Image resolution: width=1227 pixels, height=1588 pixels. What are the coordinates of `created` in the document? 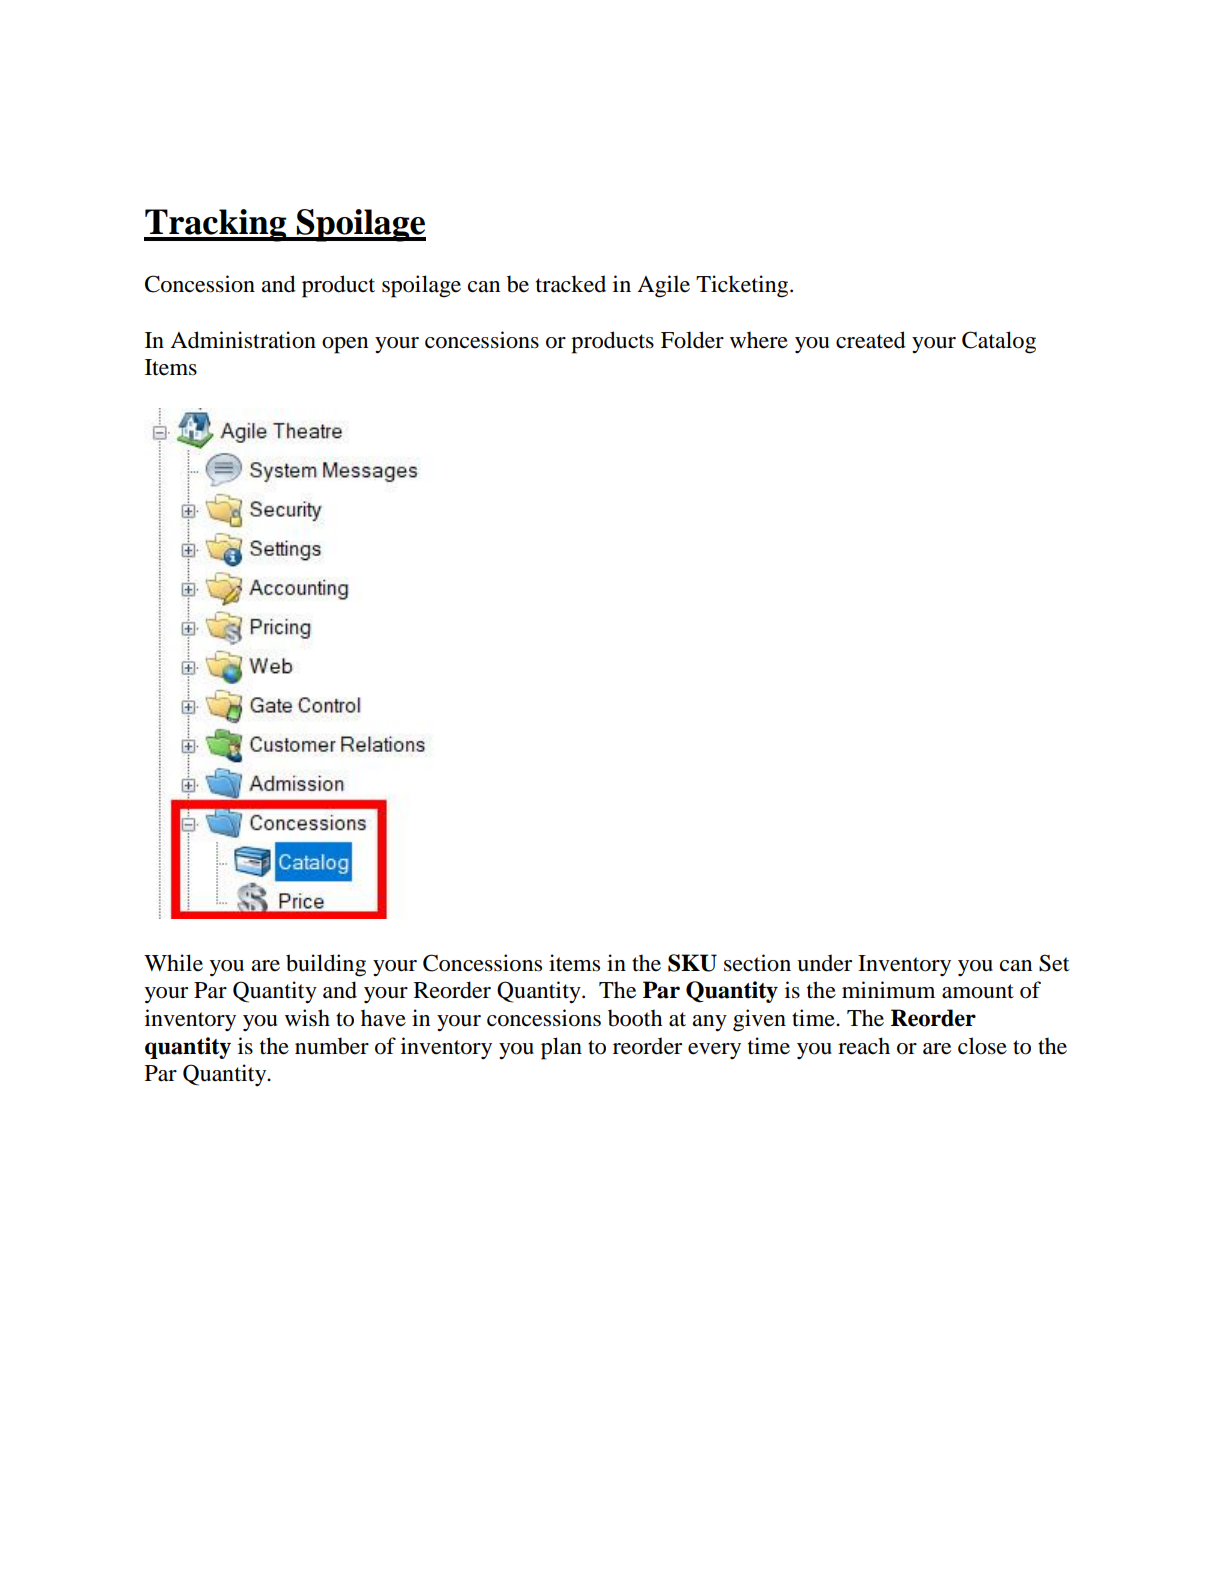 It's located at (871, 340).
